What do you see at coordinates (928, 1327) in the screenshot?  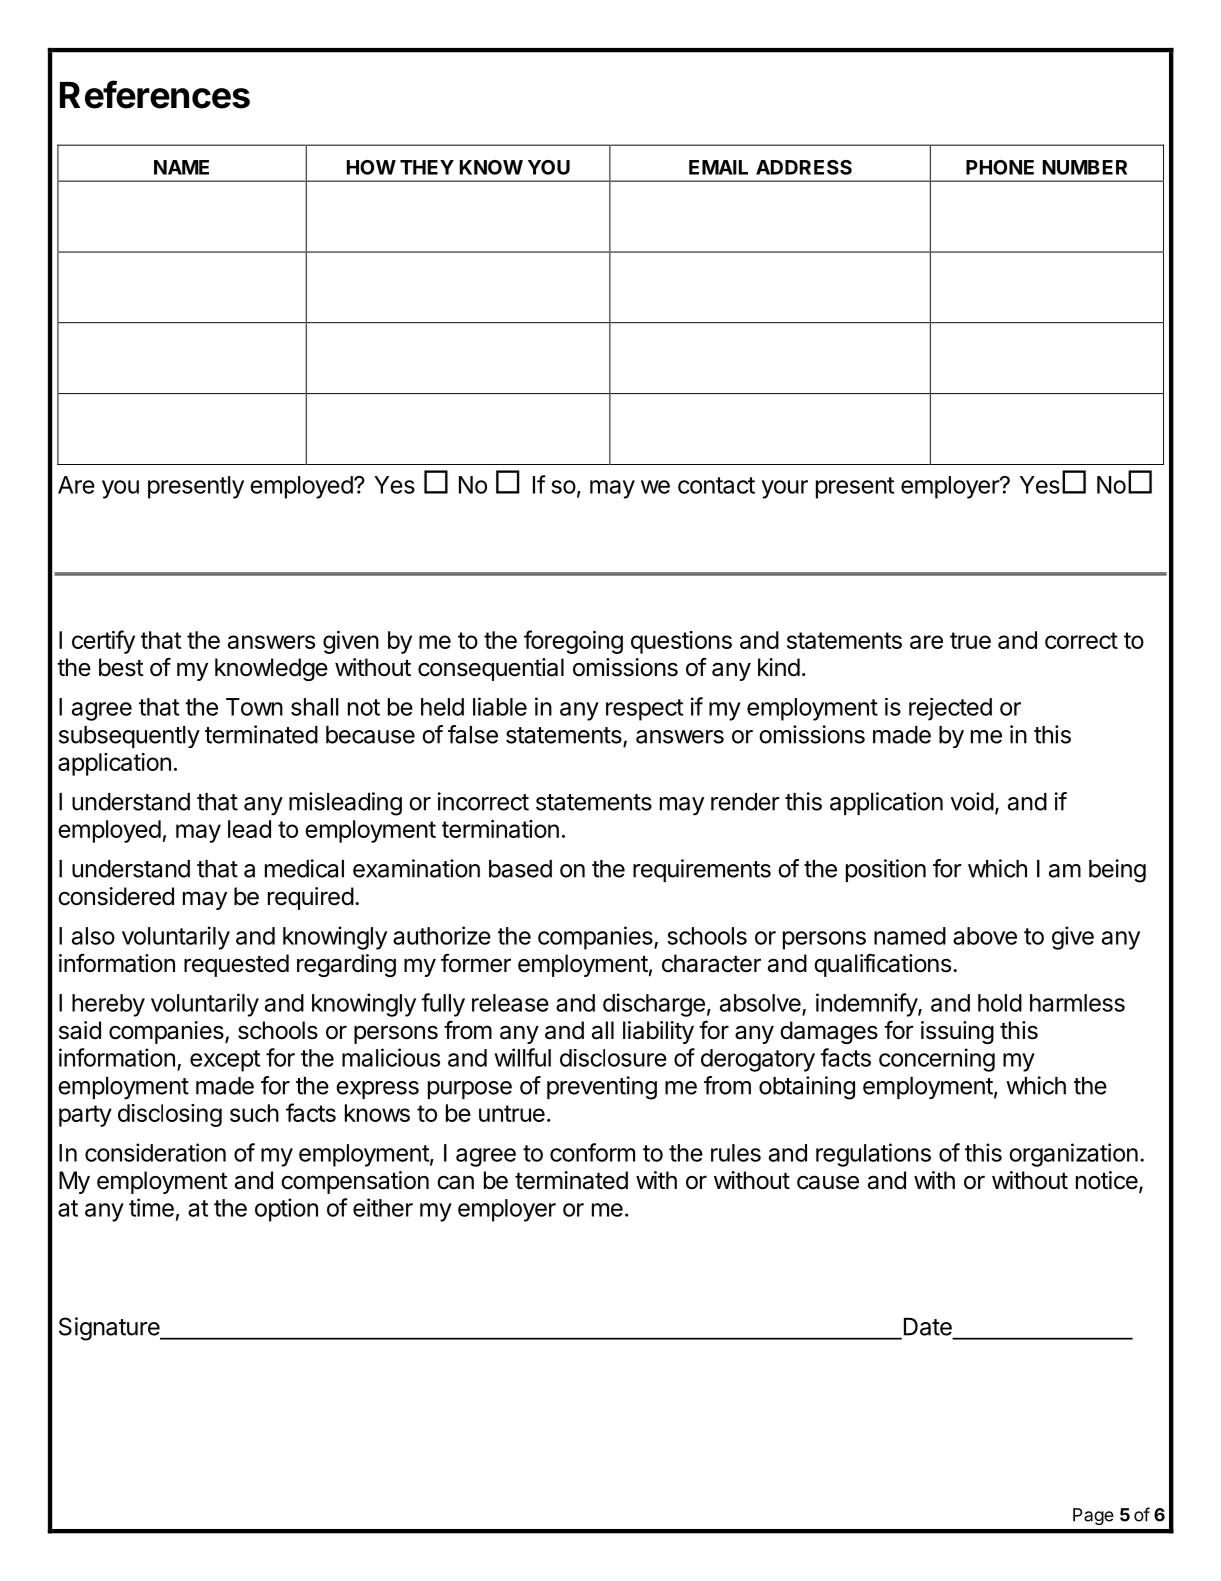 I see `Date` at bounding box center [928, 1327].
